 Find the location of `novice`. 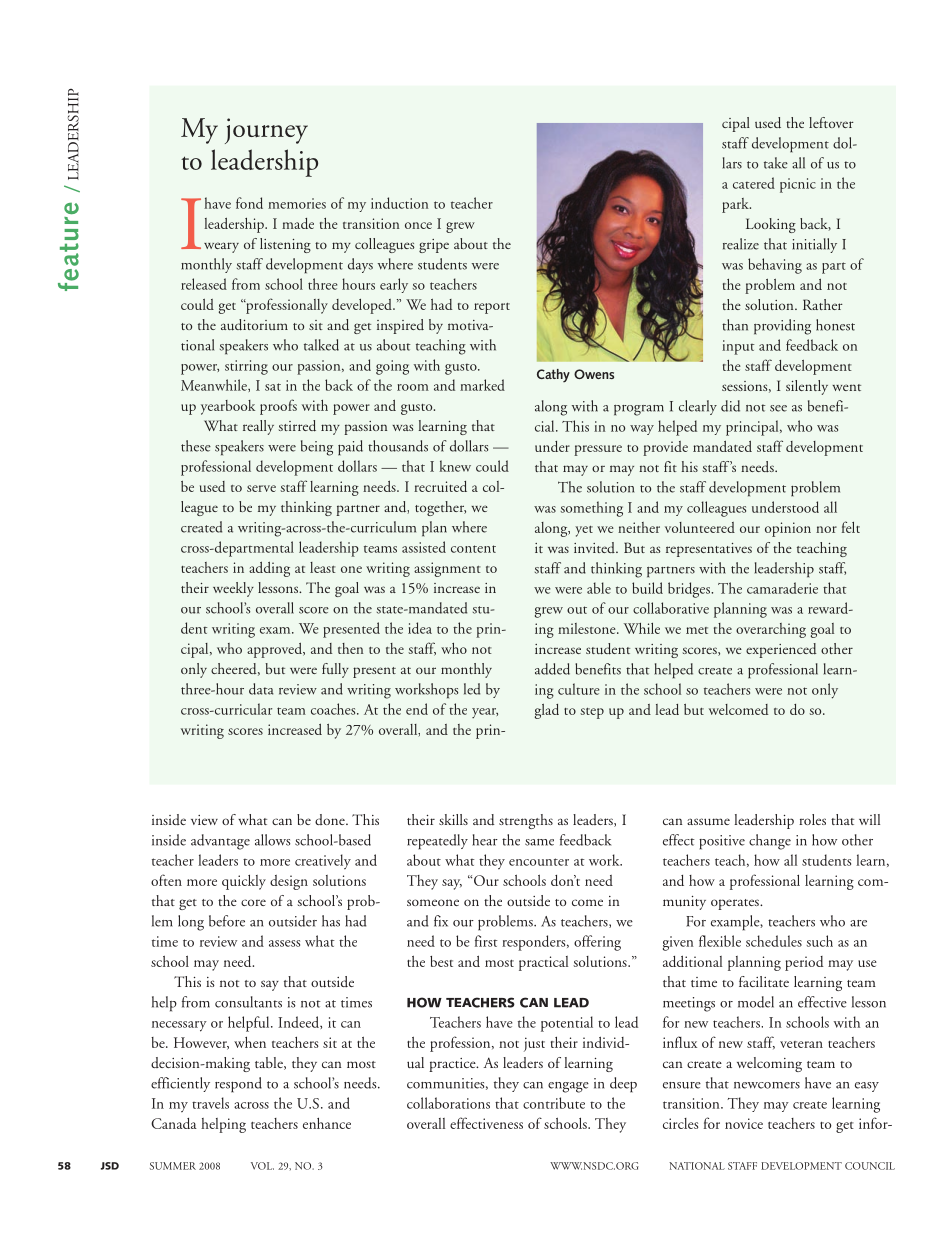

novice is located at coordinates (744, 1123).
